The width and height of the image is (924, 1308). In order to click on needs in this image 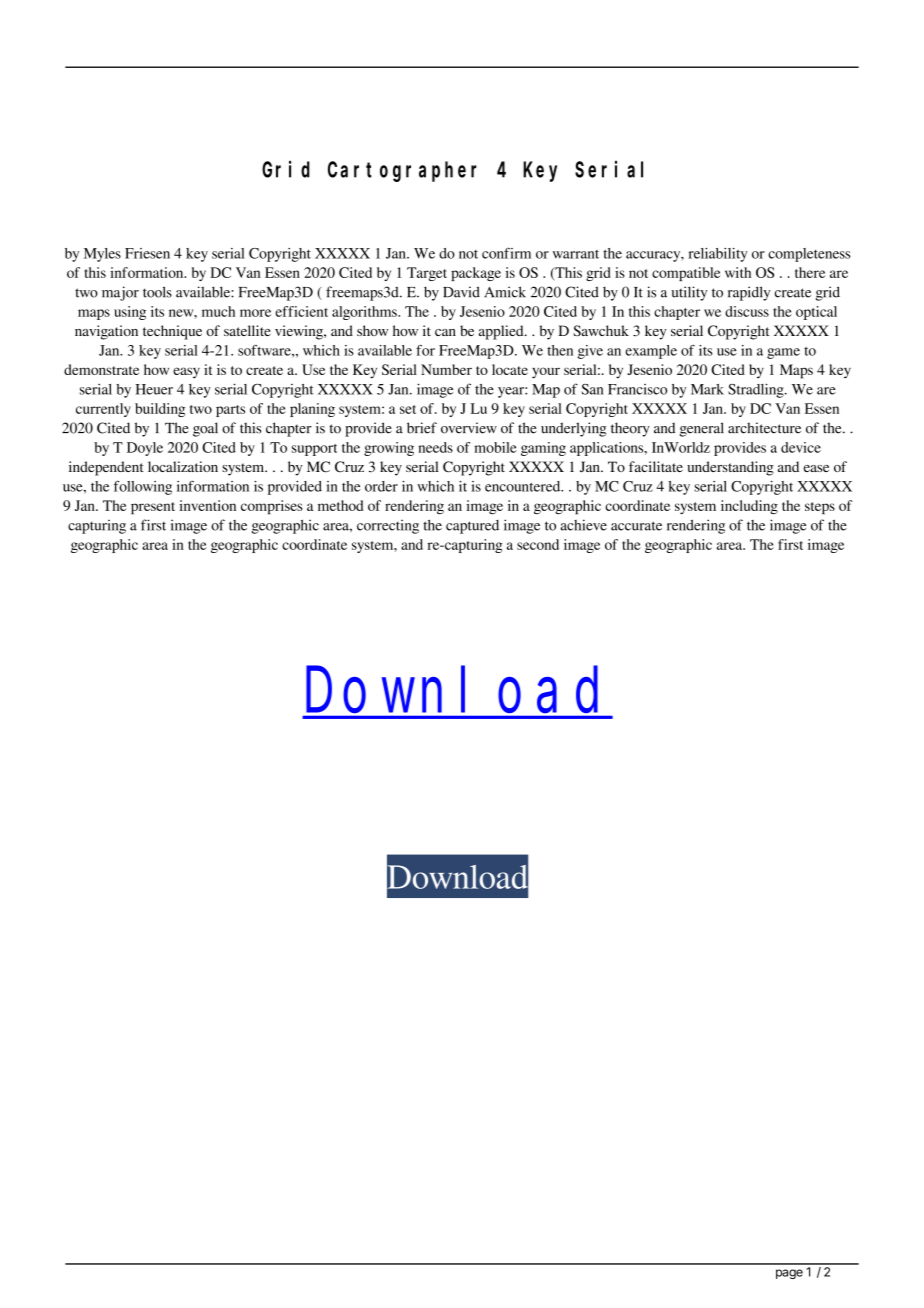, I will do `click(435, 447)`.
